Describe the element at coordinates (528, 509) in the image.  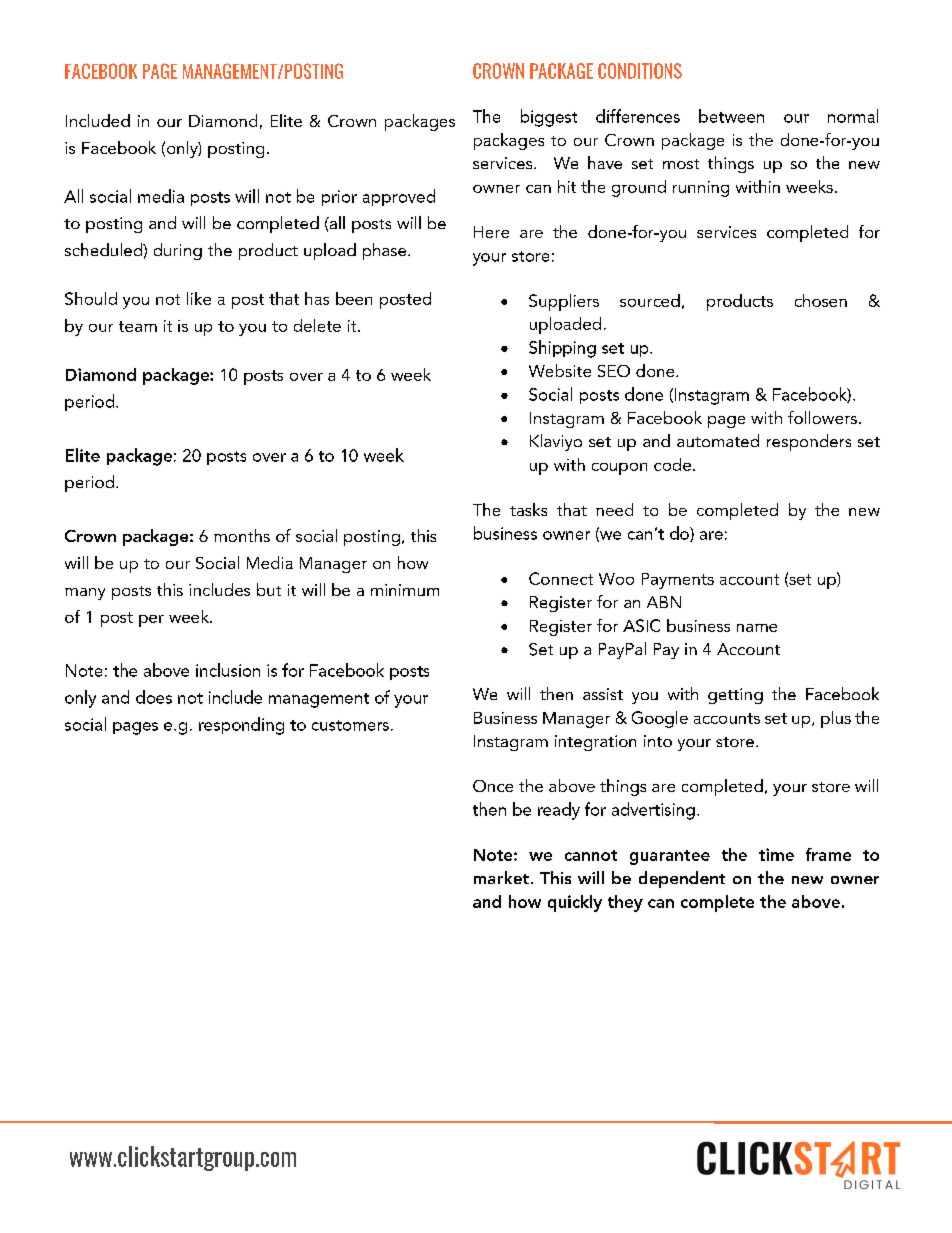
I see `tasks` at that location.
